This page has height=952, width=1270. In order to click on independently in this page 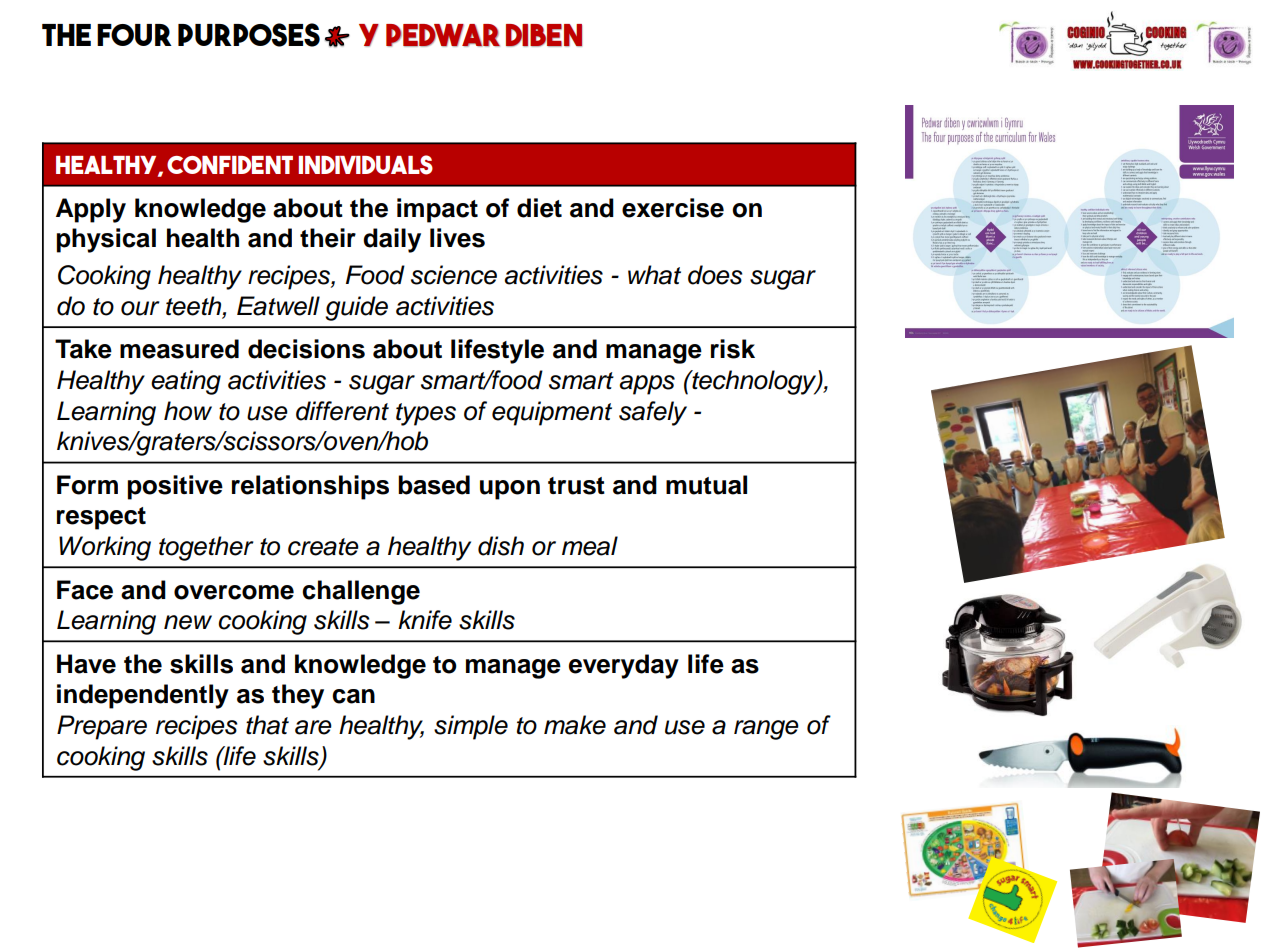, I will do `click(143, 696)`.
